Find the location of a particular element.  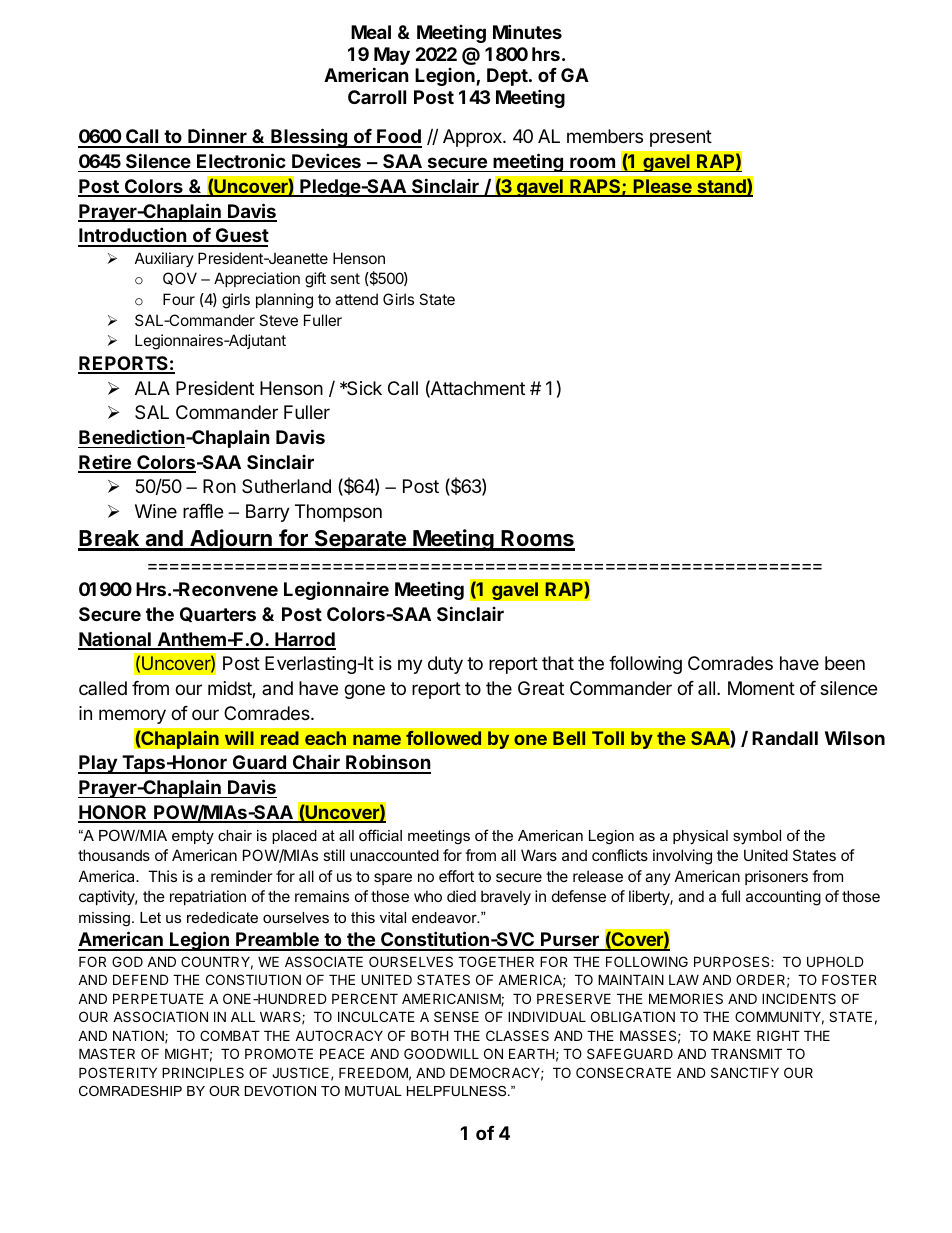

Dinner is located at coordinates (217, 137).
